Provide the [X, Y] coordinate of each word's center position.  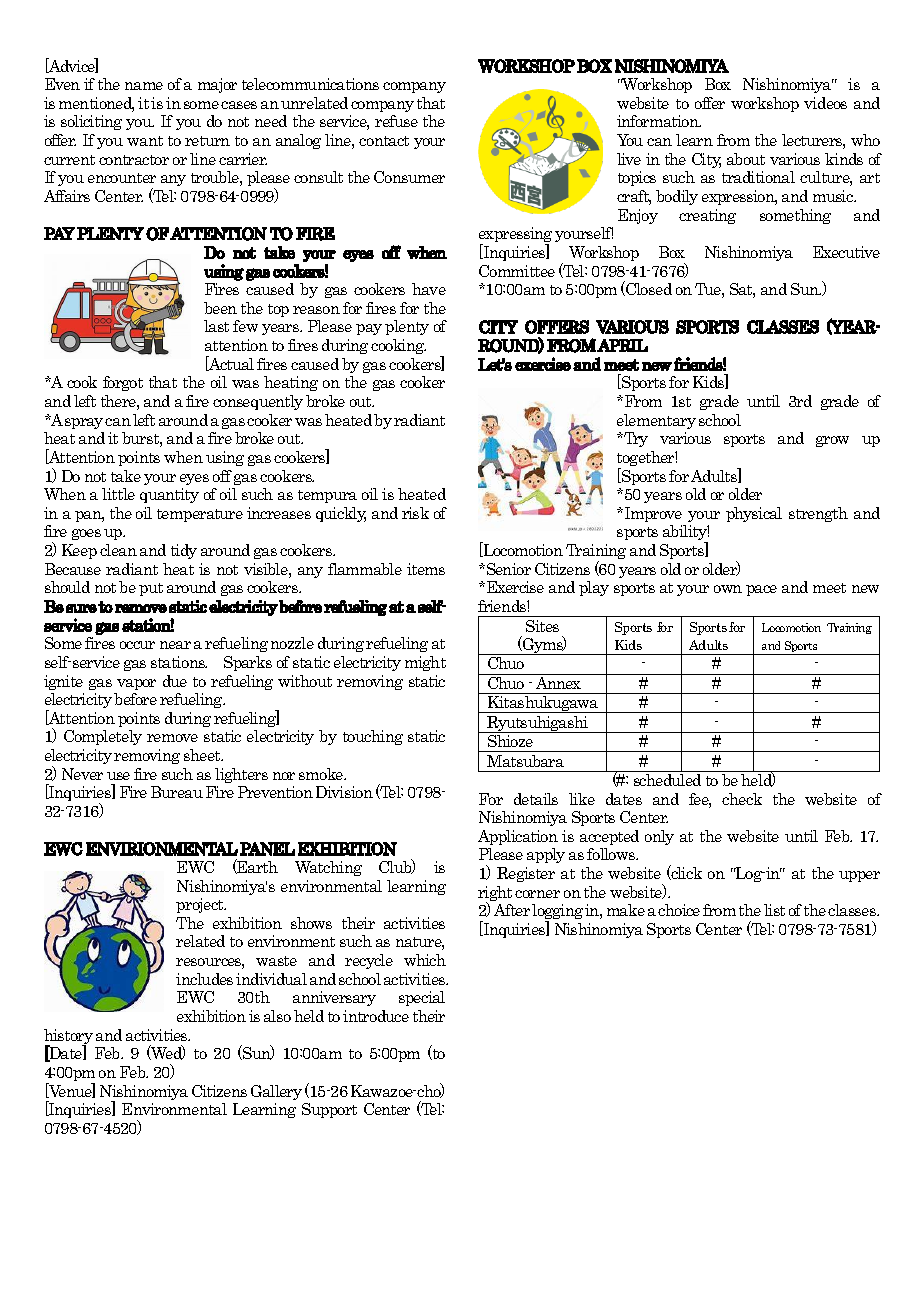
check [742, 799]
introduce [376, 1016]
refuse [396, 121]
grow [832, 441]
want [145, 141]
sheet [203, 755]
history [68, 1038]
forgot [123, 383]
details [536, 799]
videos [825, 103]
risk [415, 513]
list [774, 910]
